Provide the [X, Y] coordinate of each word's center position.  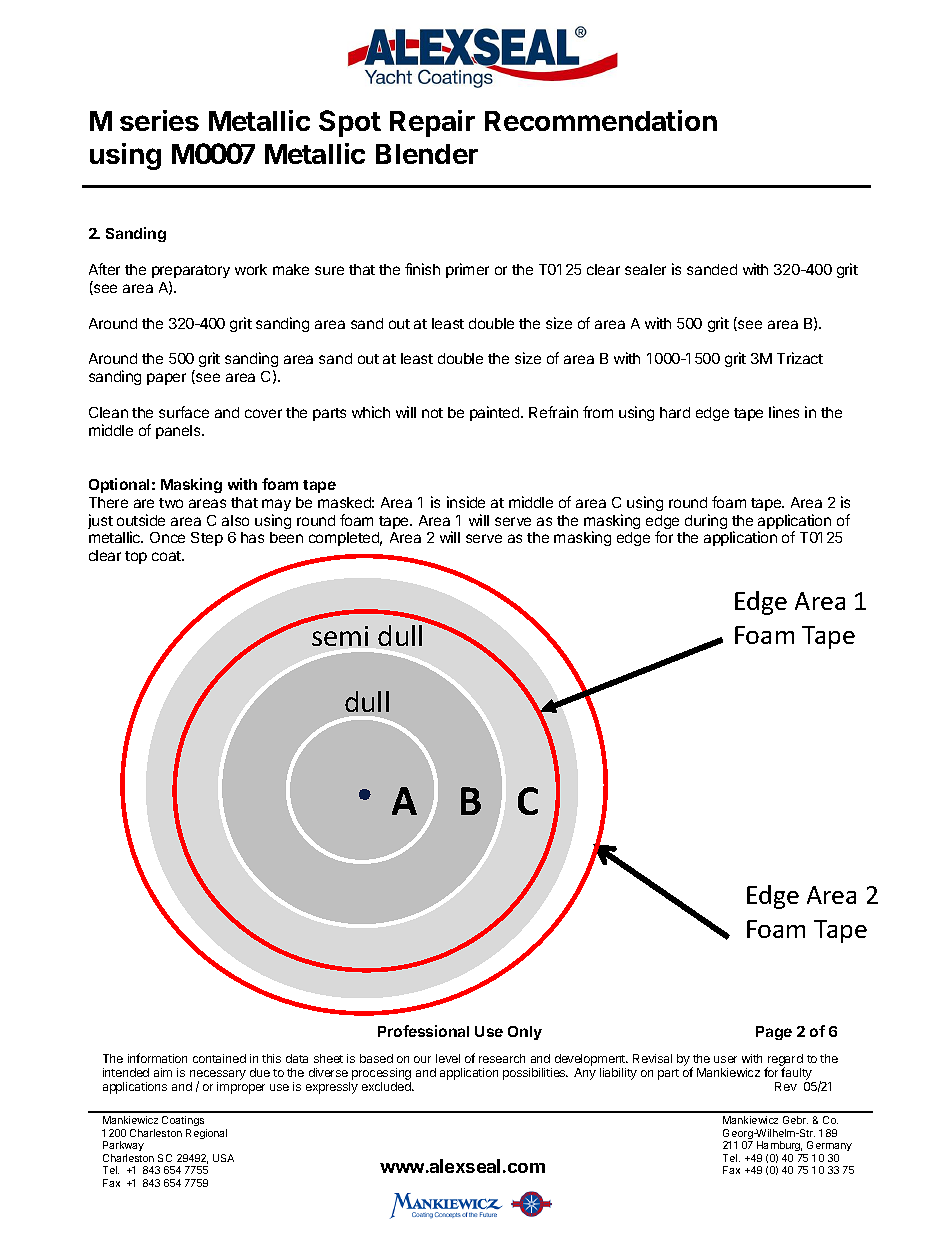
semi [340, 636]
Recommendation [601, 120]
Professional [423, 1031]
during [706, 521]
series [159, 120]
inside [466, 502]
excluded [387, 1086]
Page [774, 1033]
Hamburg [780, 1148]
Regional [206, 1134]
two [171, 503]
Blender [427, 154]
